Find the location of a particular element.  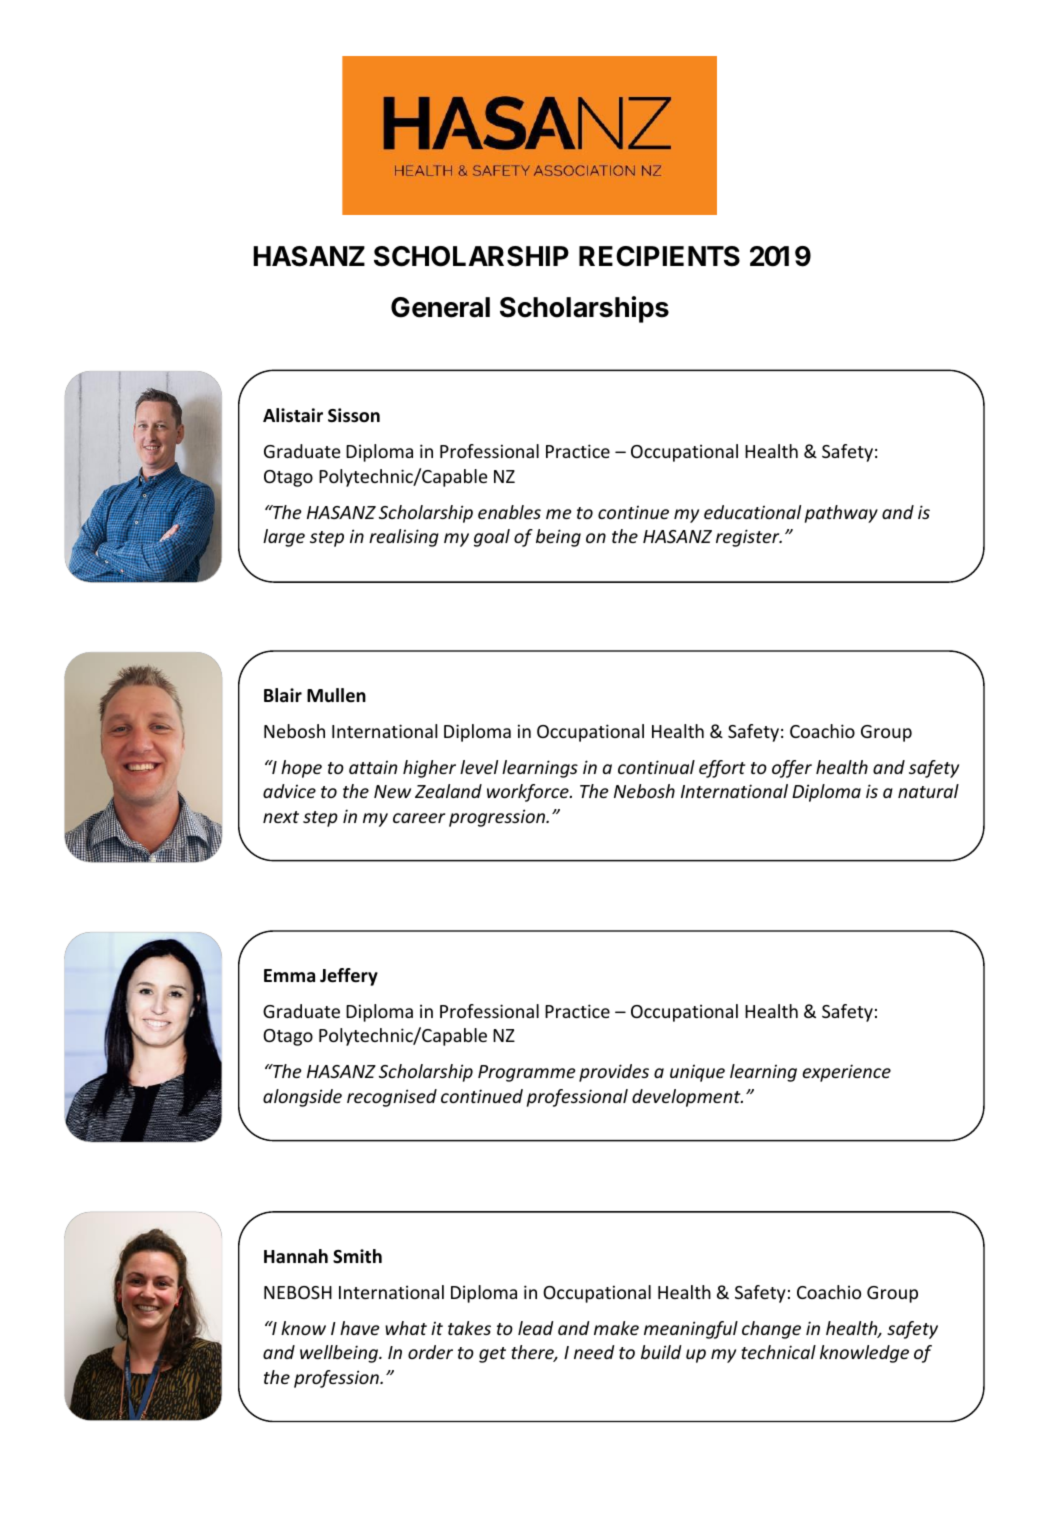

New is located at coordinates (392, 791).
